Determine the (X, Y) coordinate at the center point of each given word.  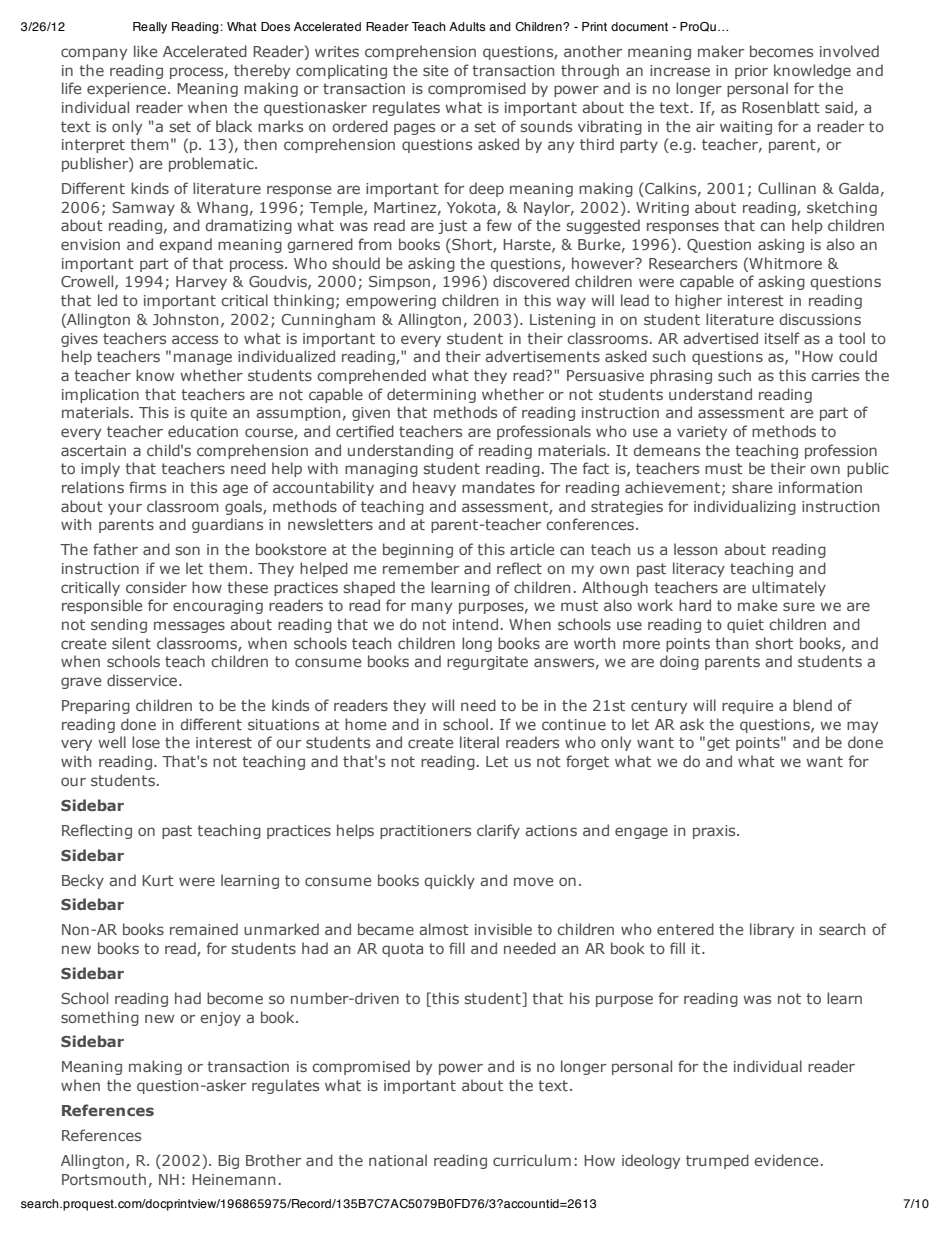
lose (146, 742)
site (435, 70)
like (145, 51)
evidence (786, 1160)
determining (431, 395)
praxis (715, 832)
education (203, 431)
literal (479, 742)
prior (751, 72)
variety (702, 433)
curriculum (532, 1160)
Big (228, 1162)
